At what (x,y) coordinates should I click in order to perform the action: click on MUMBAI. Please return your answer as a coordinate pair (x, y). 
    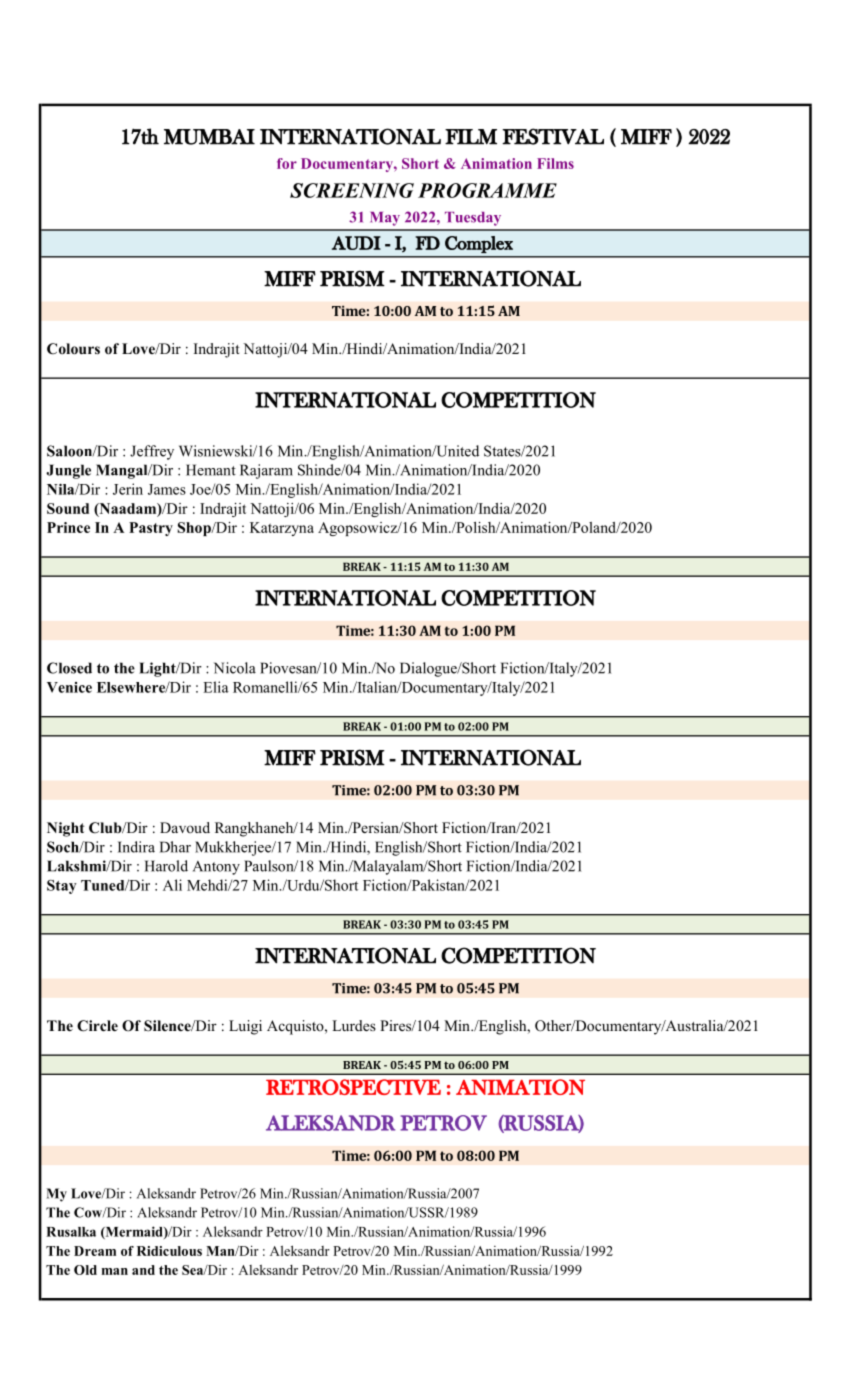
    Looking at the image, I should click on (209, 137).
